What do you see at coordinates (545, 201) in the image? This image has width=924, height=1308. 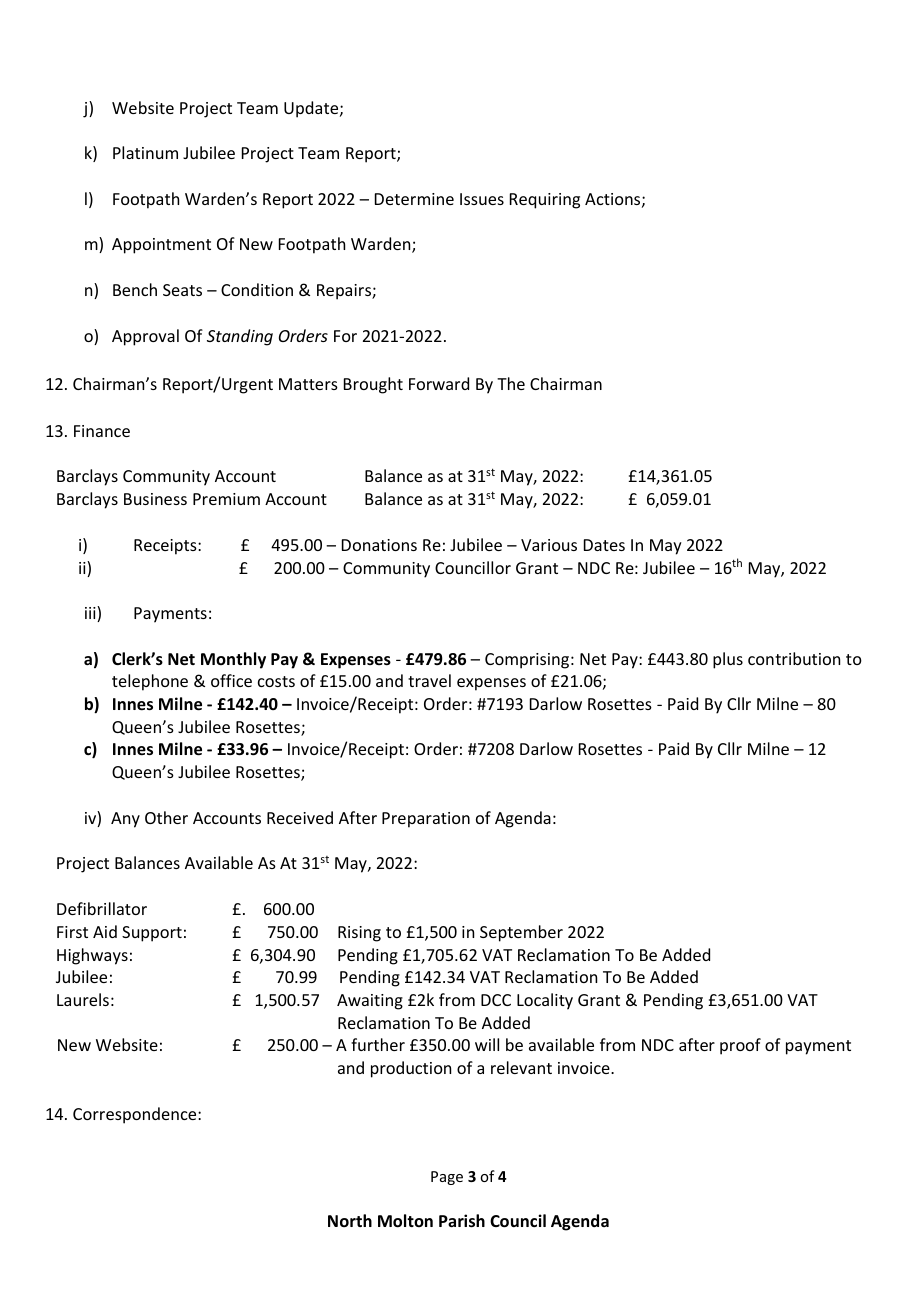 I see `Requiring` at bounding box center [545, 201].
